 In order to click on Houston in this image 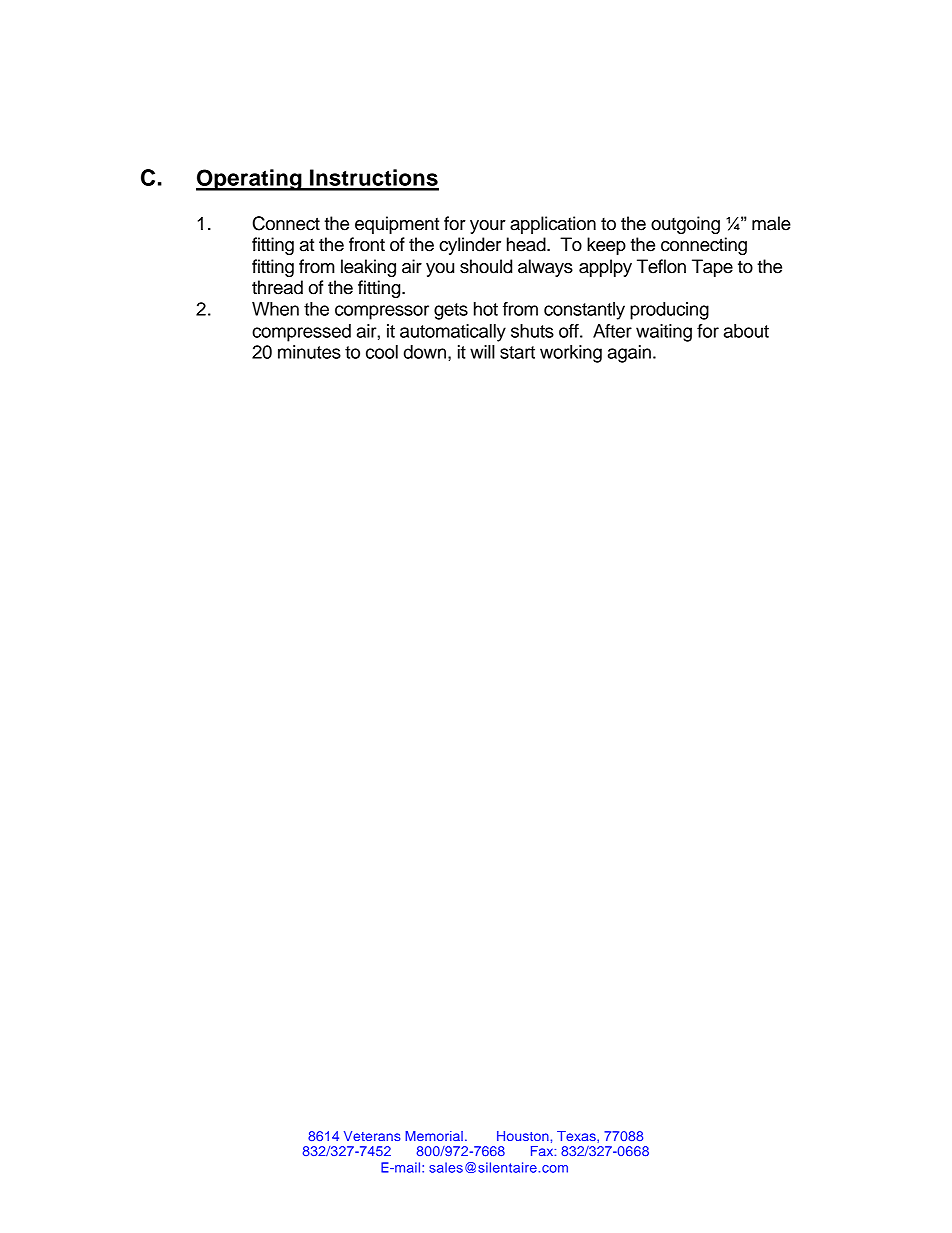, I will do `click(523, 1136)`.
